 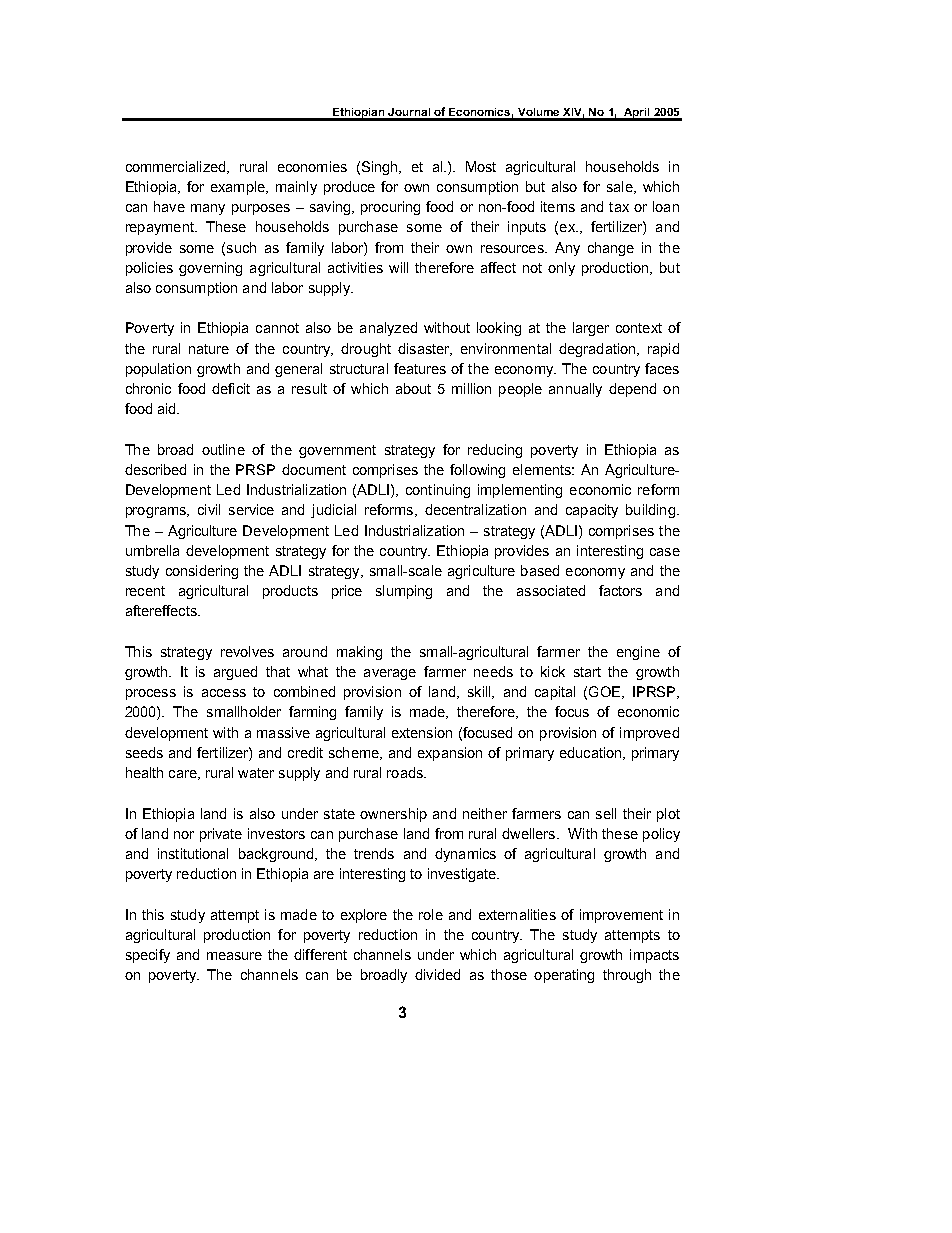 I want to click on about, so click(x=413, y=388).
